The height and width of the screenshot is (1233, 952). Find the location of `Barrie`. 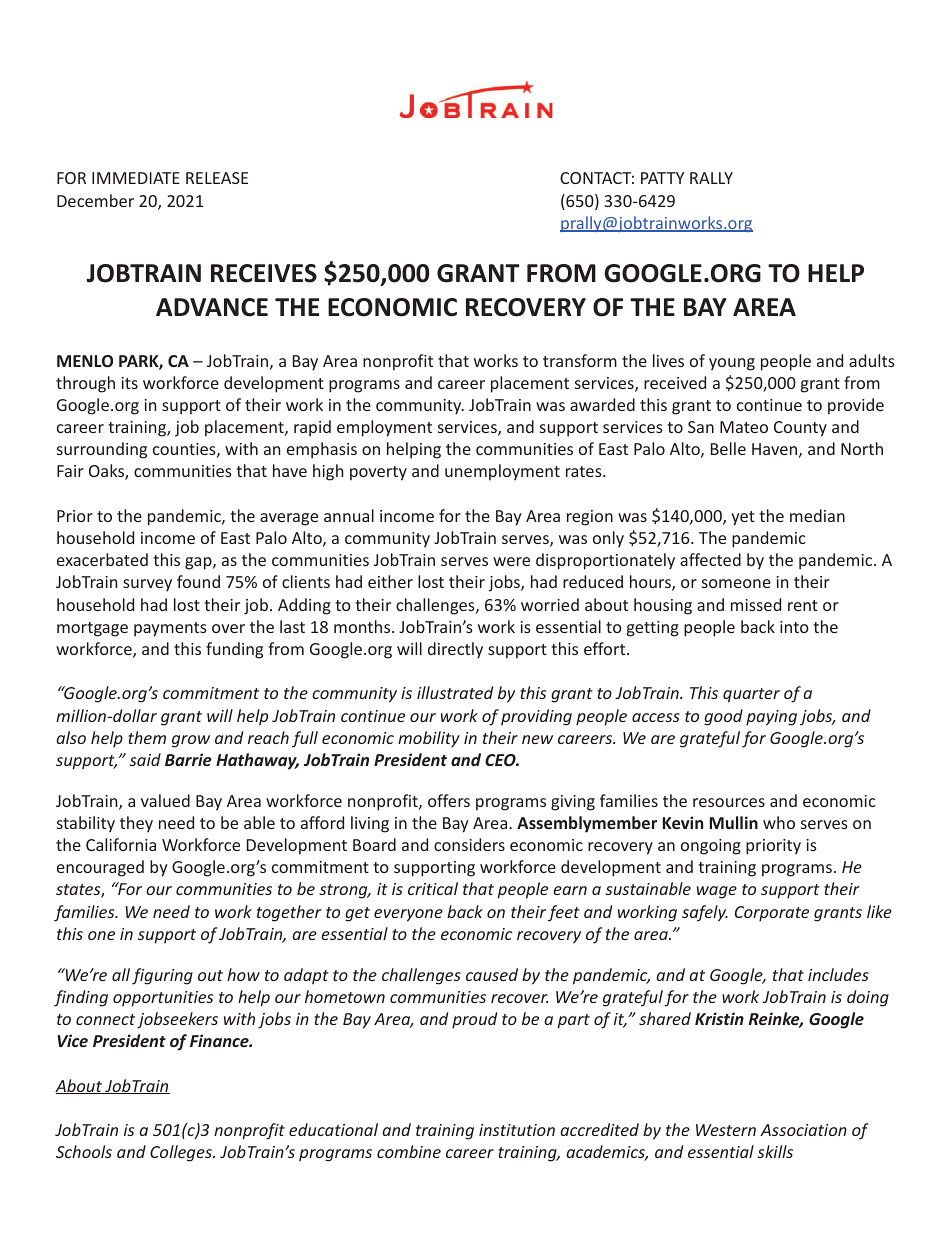

Barrie is located at coordinates (188, 759).
